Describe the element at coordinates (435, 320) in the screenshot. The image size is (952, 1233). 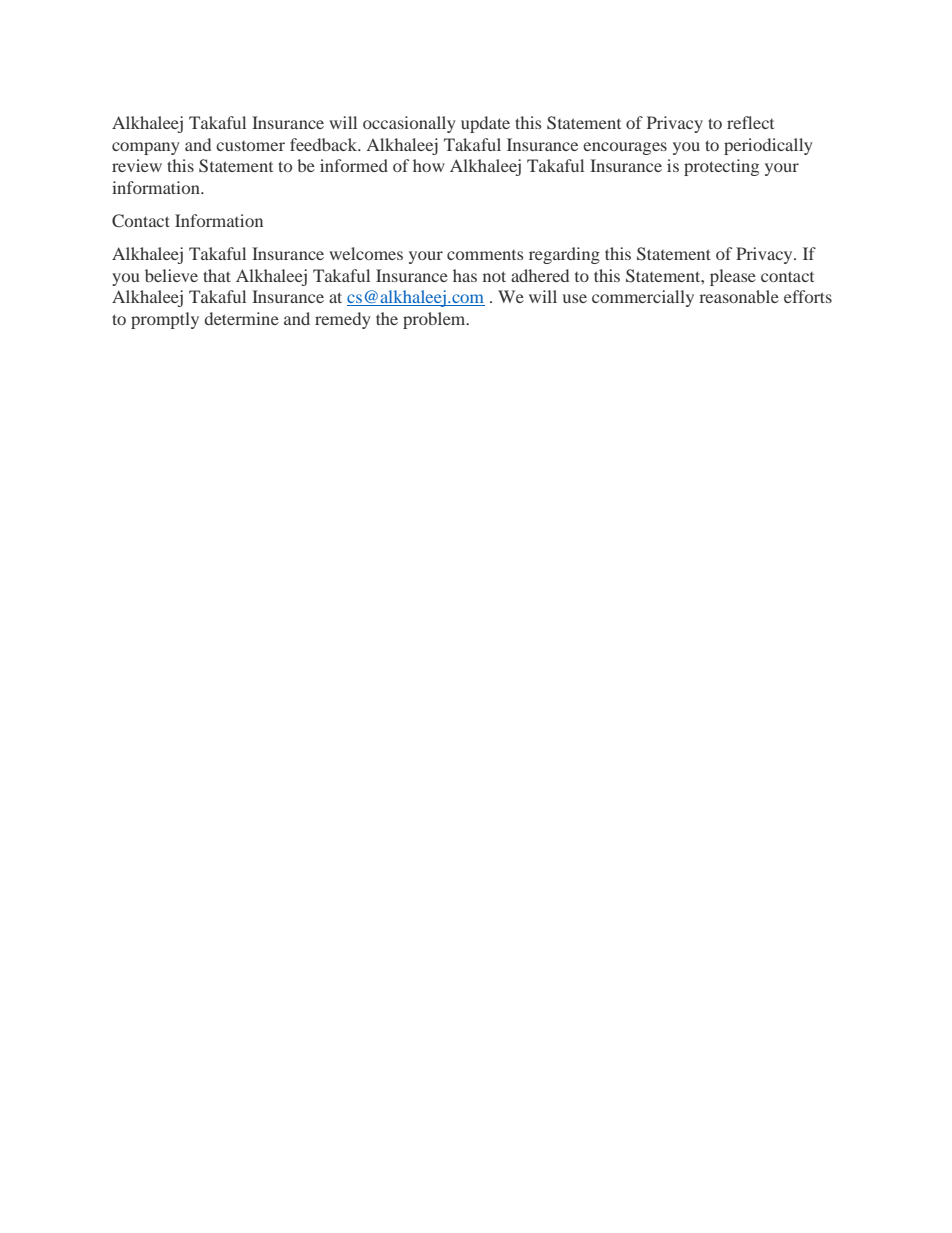
I see `problem` at that location.
